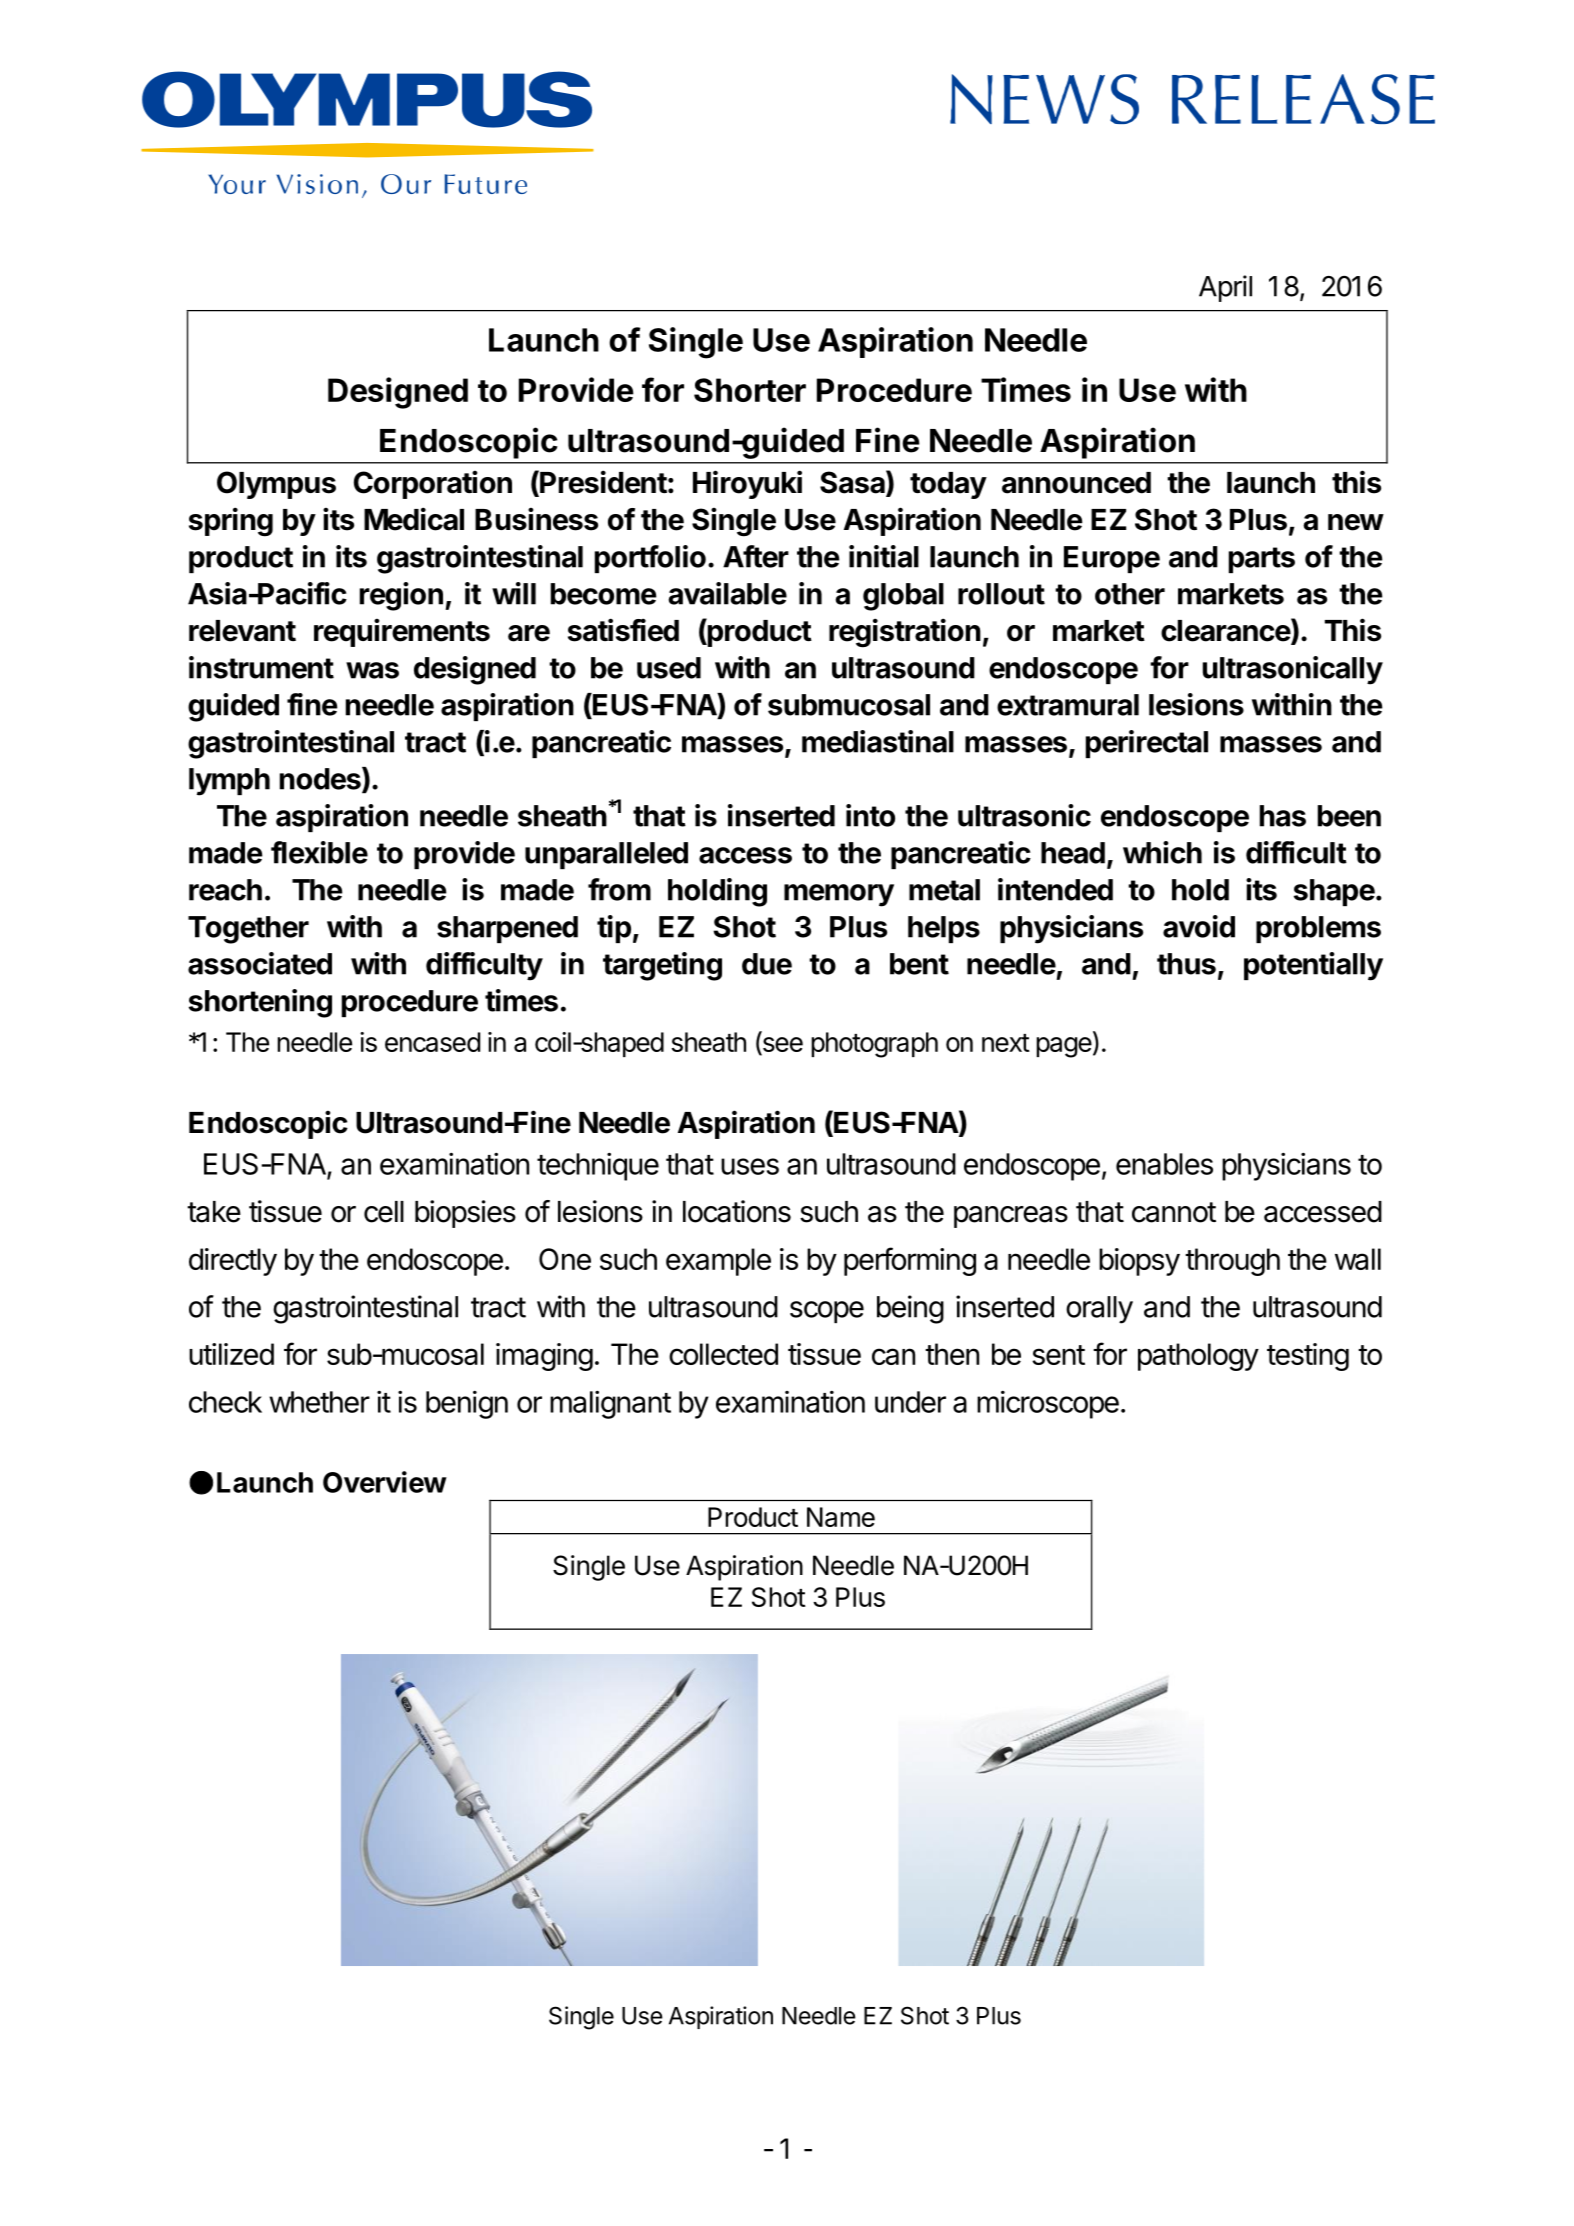 This screenshot has height=2226, width=1574. I want to click on April, so click(1225, 288).
